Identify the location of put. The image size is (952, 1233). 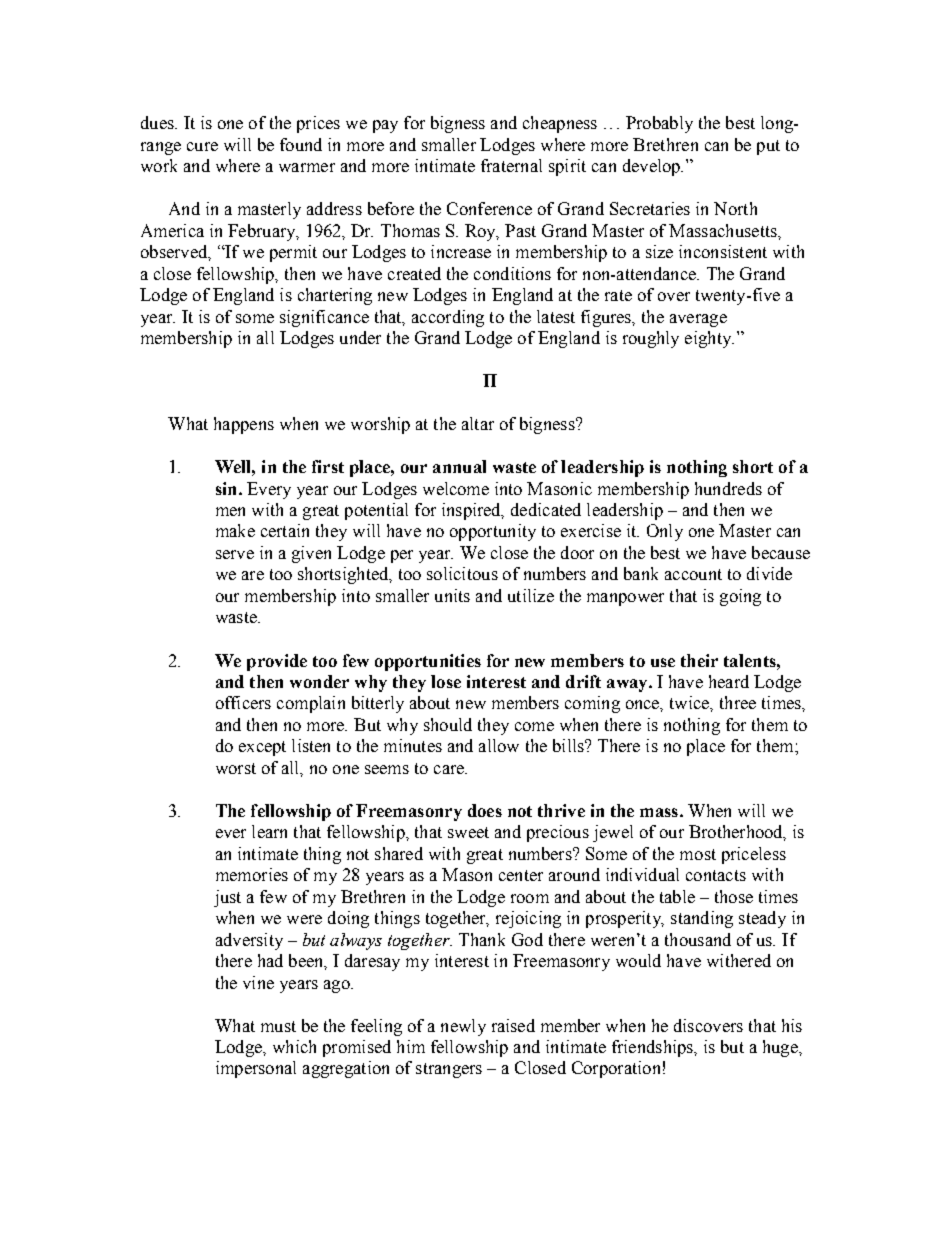
(768, 147).
